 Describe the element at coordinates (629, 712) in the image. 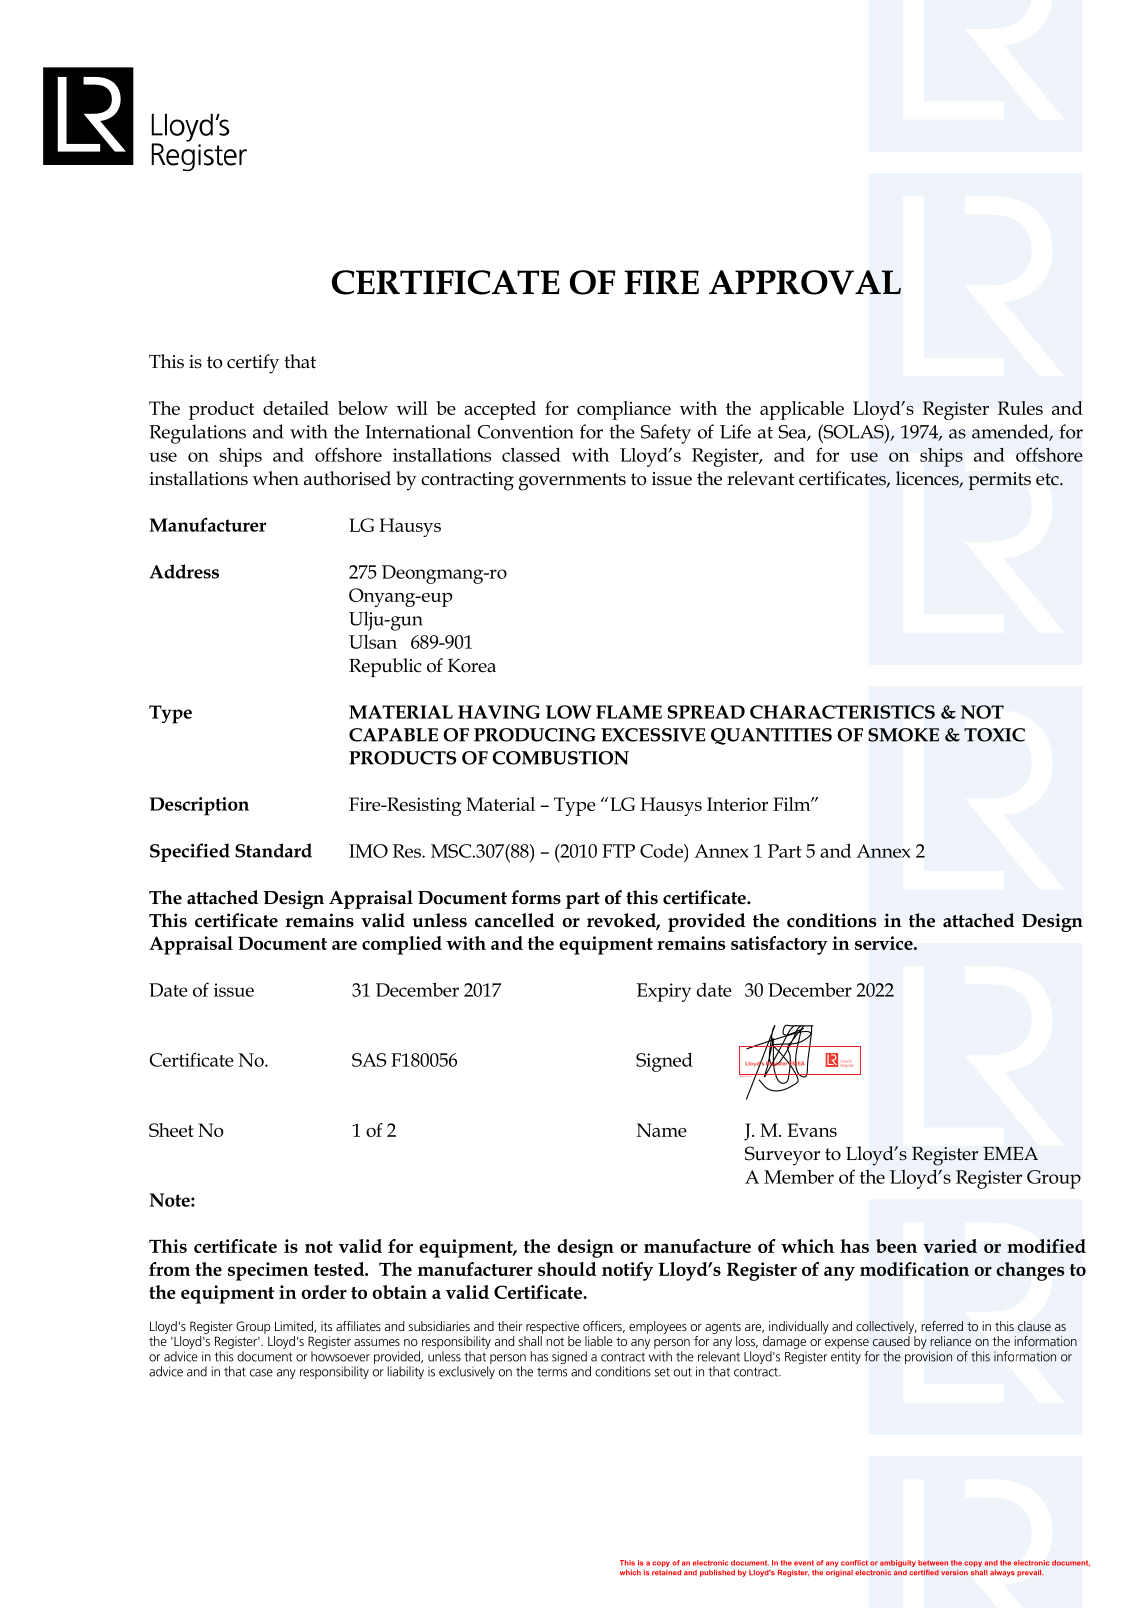

I see `FLAME` at that location.
